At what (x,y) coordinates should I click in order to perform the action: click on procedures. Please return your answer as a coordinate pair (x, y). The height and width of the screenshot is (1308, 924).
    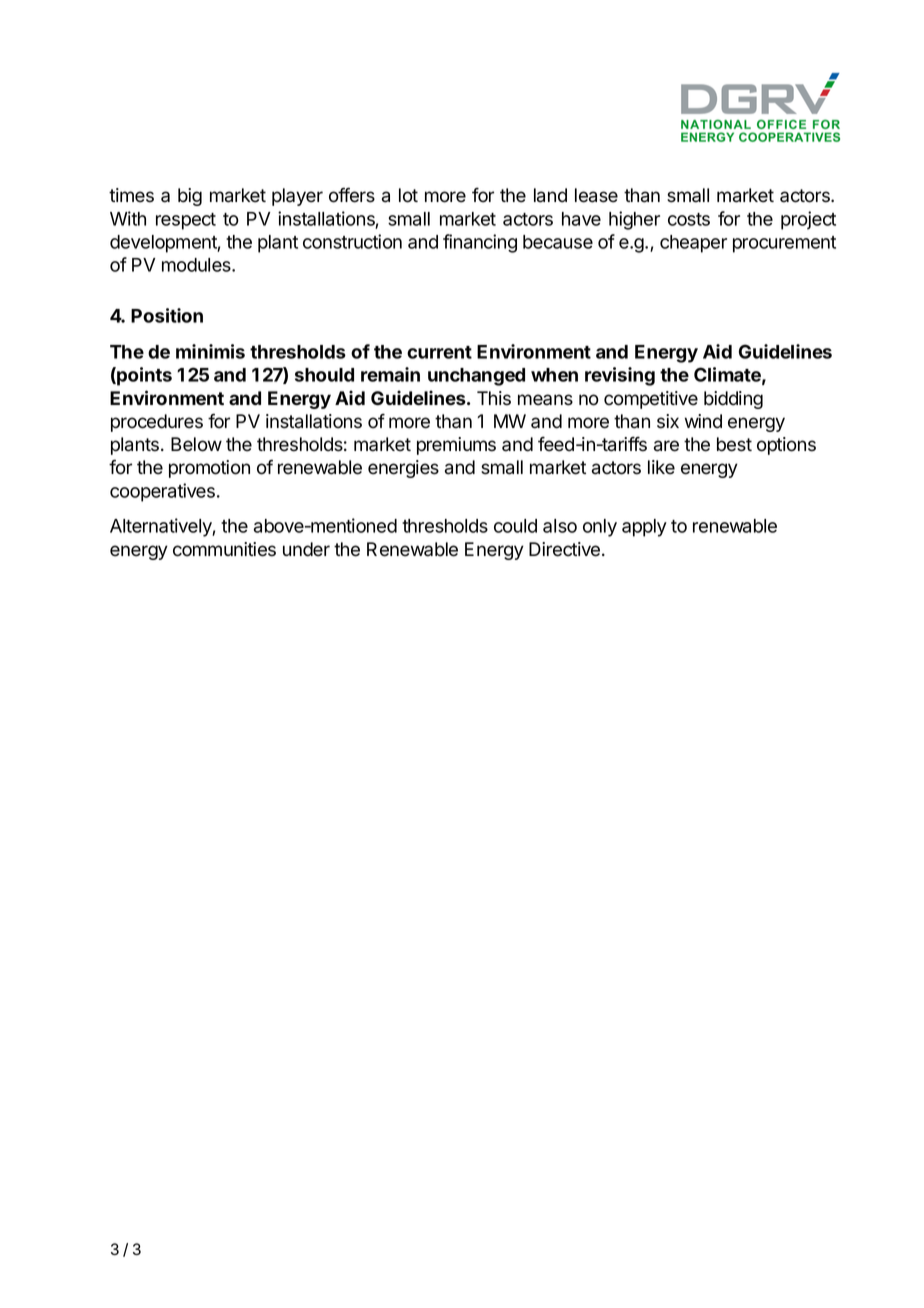
    Looking at the image, I should click on (157, 423).
